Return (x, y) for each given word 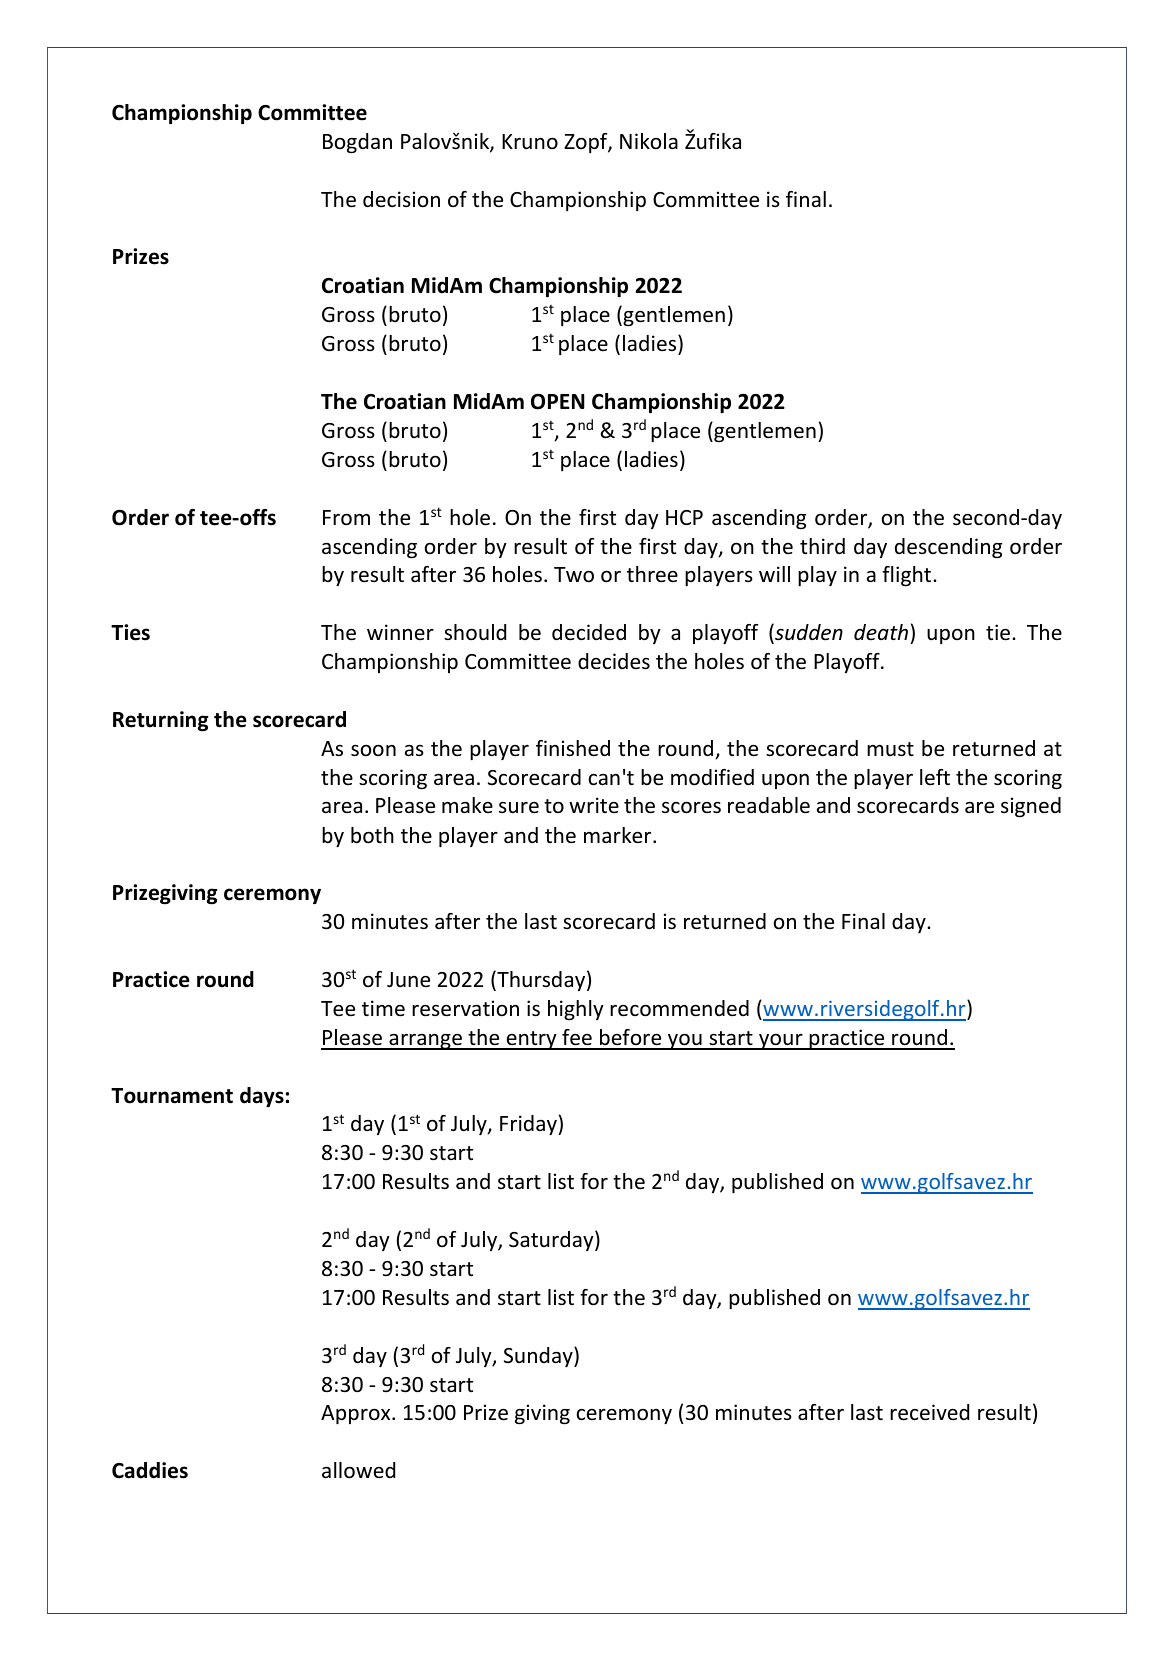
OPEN (558, 402)
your (781, 1042)
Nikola (649, 141)
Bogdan (357, 143)
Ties (130, 632)
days (262, 1097)
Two (574, 575)
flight (908, 576)
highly (576, 1010)
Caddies (150, 1470)
